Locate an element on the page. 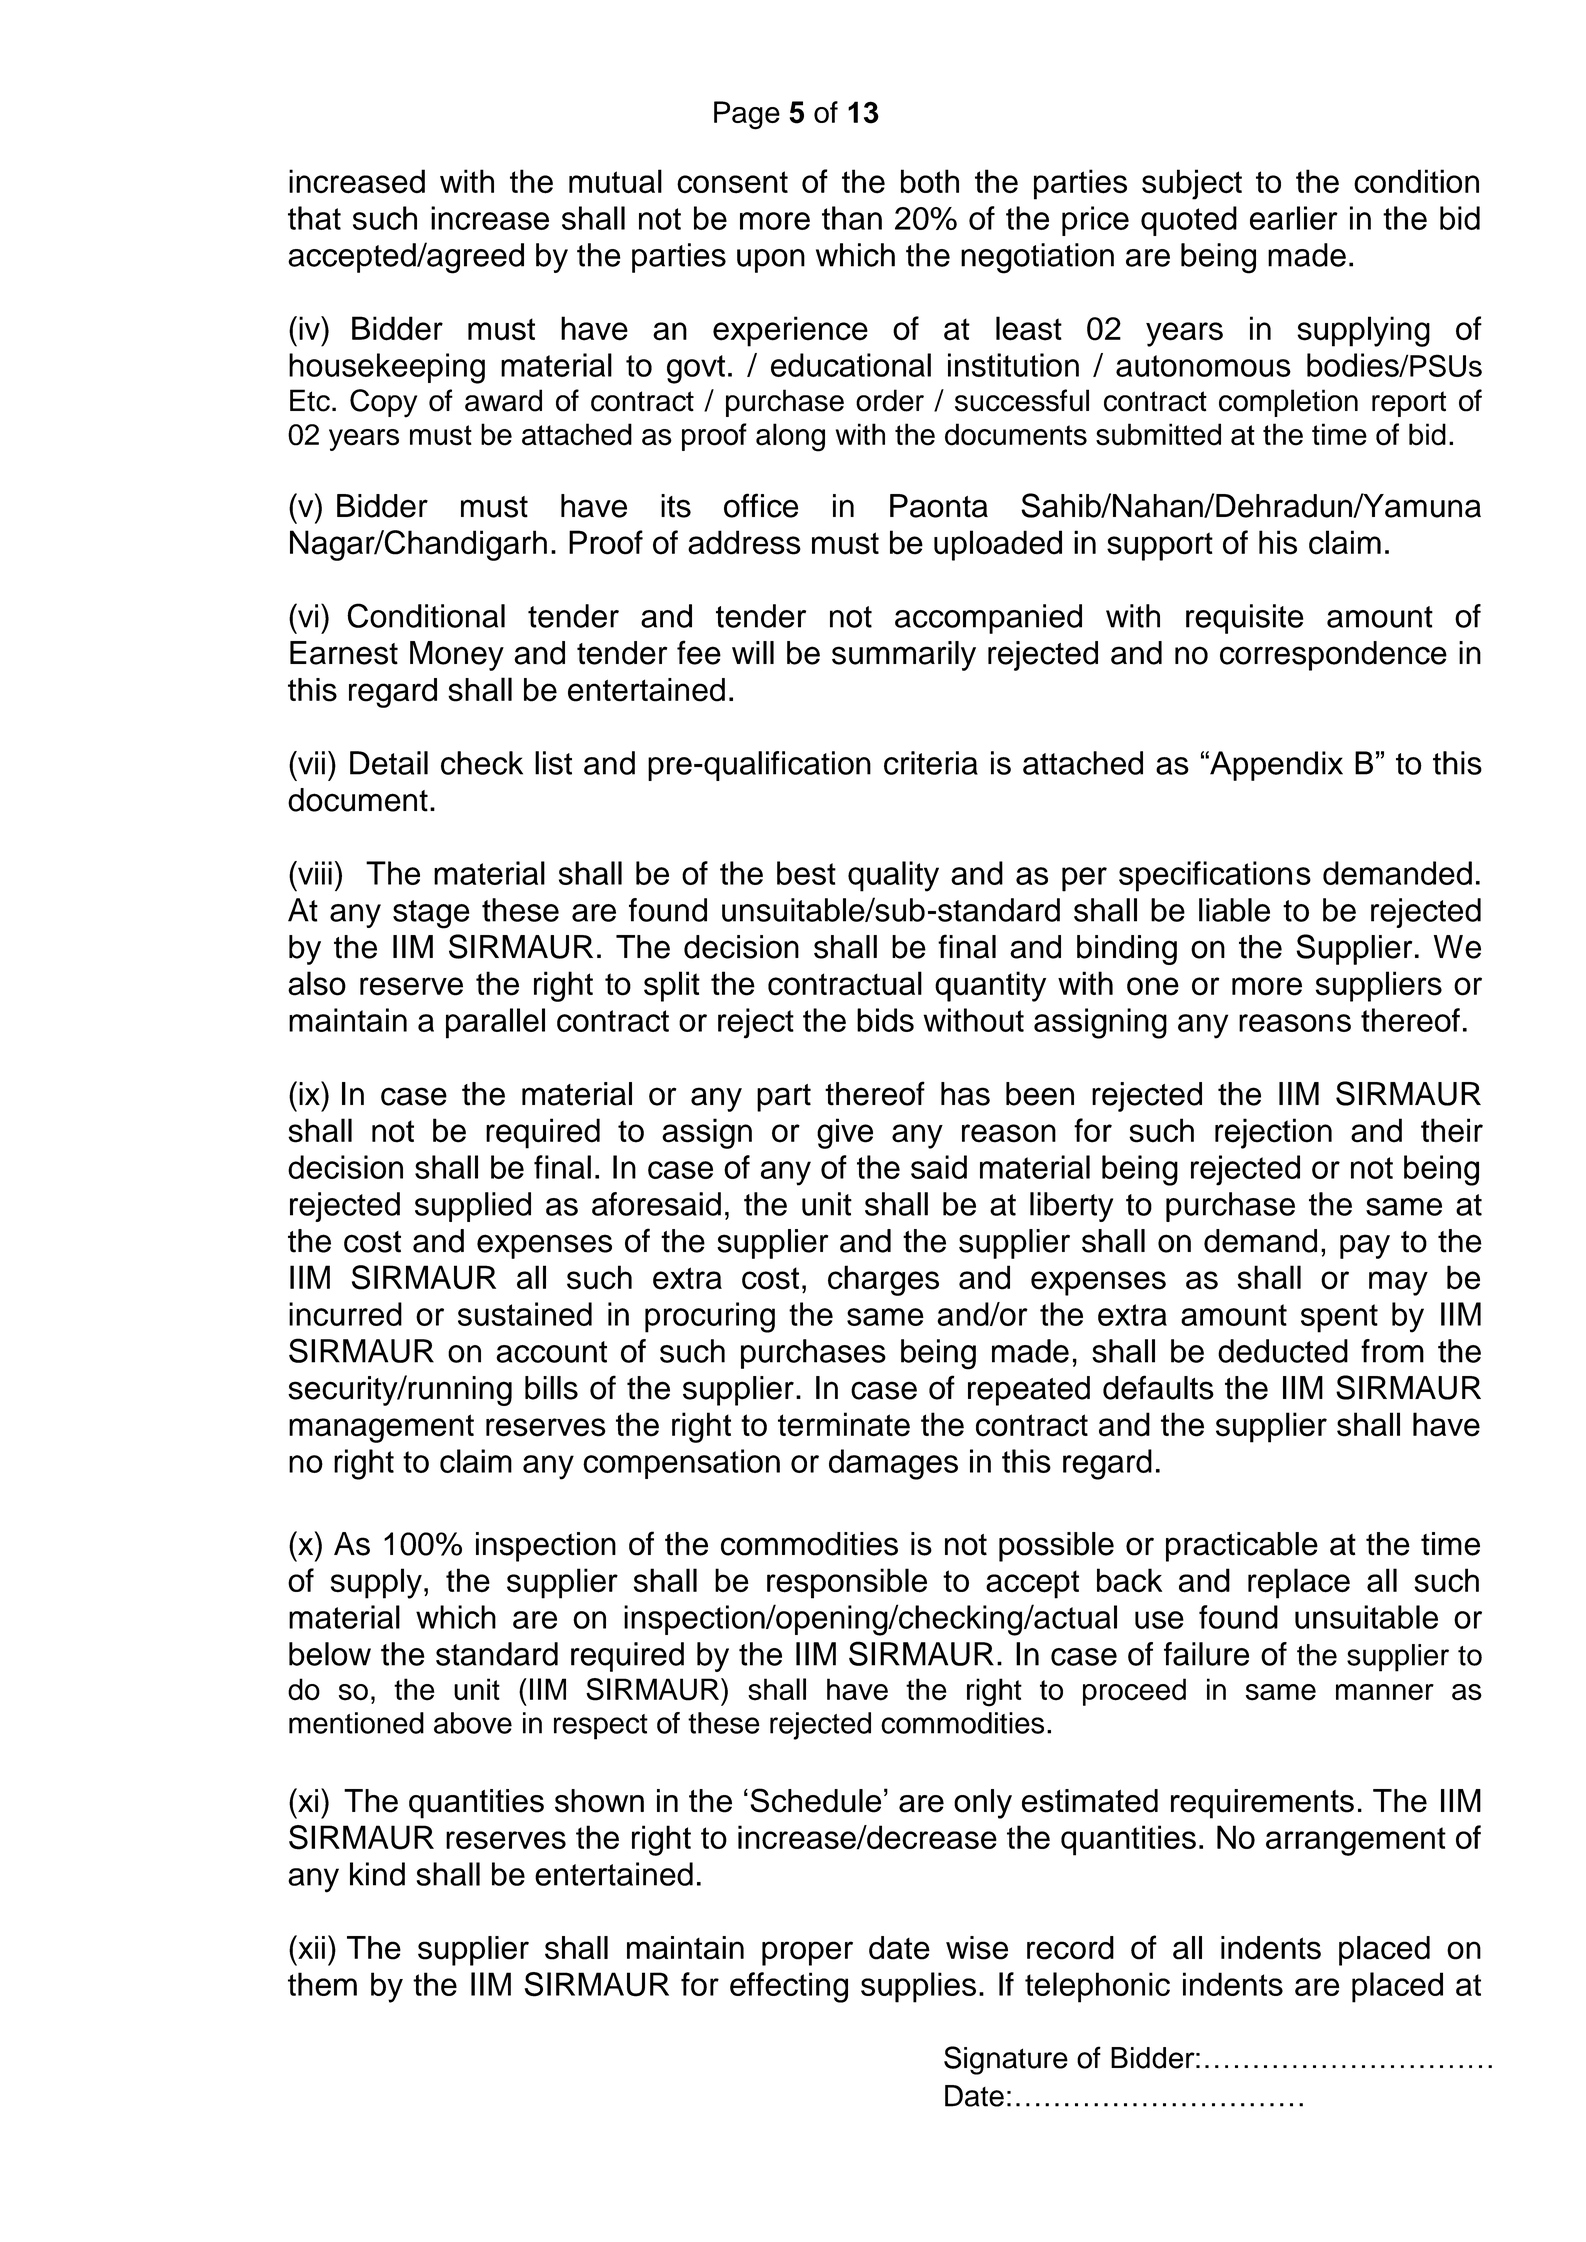  specifications is located at coordinates (1215, 876).
